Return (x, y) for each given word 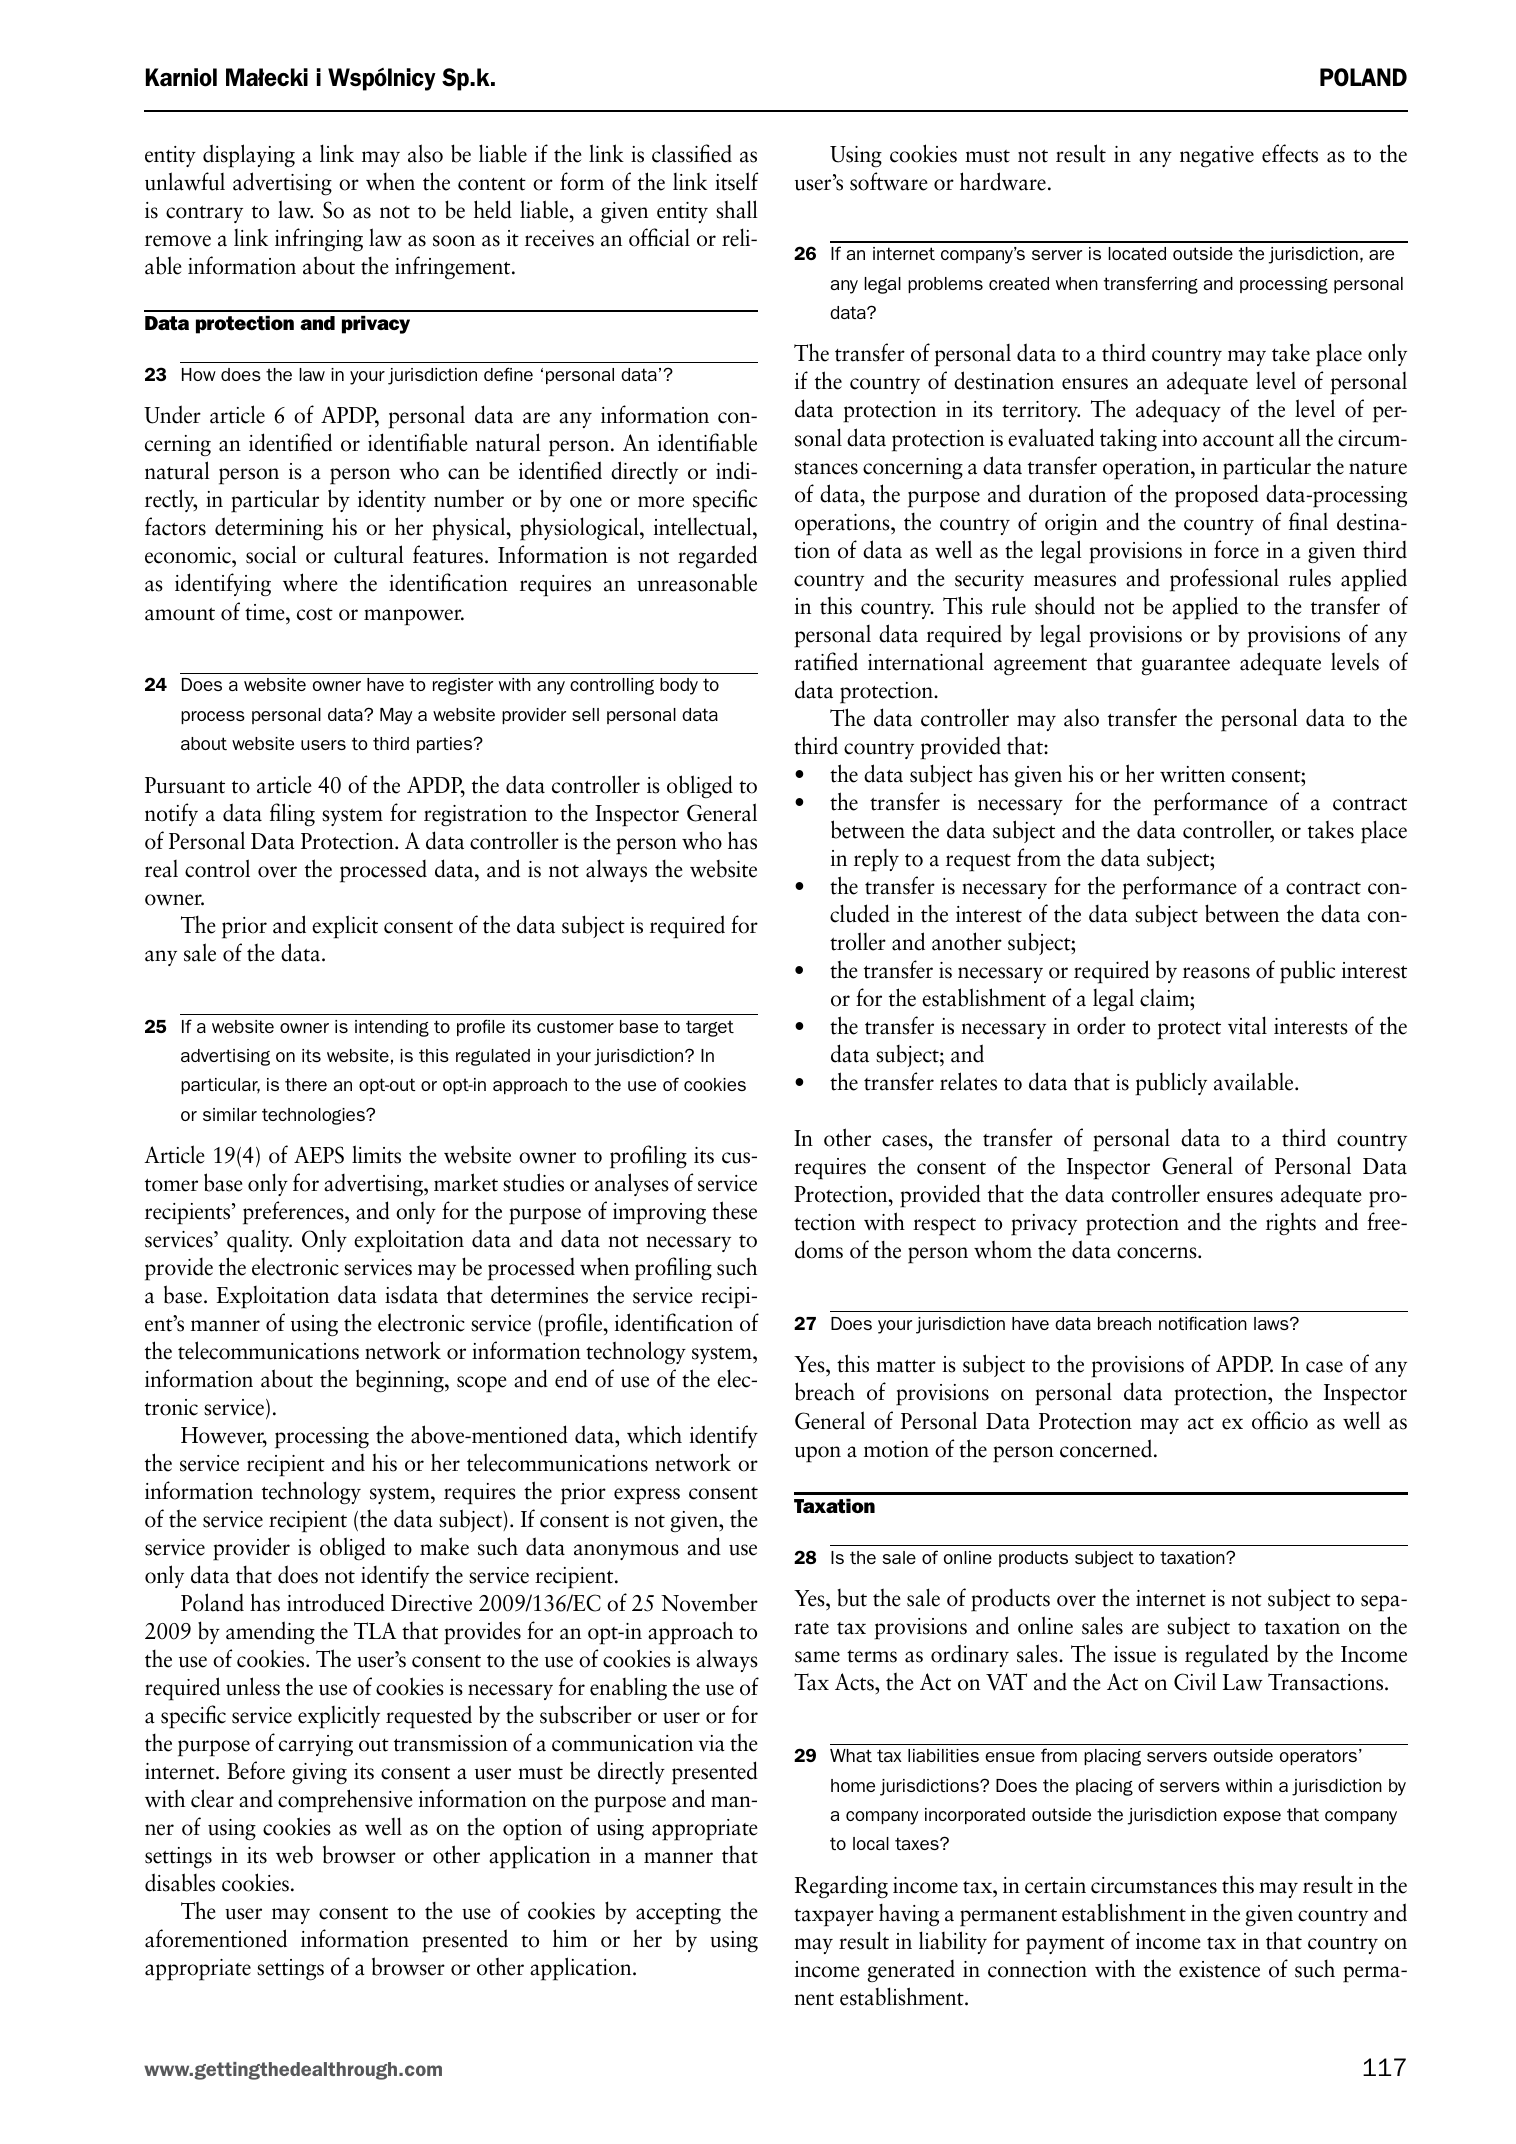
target (710, 1028)
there (306, 1084)
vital (1247, 1025)
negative (1217, 157)
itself (737, 181)
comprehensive (345, 1801)
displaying (249, 156)
